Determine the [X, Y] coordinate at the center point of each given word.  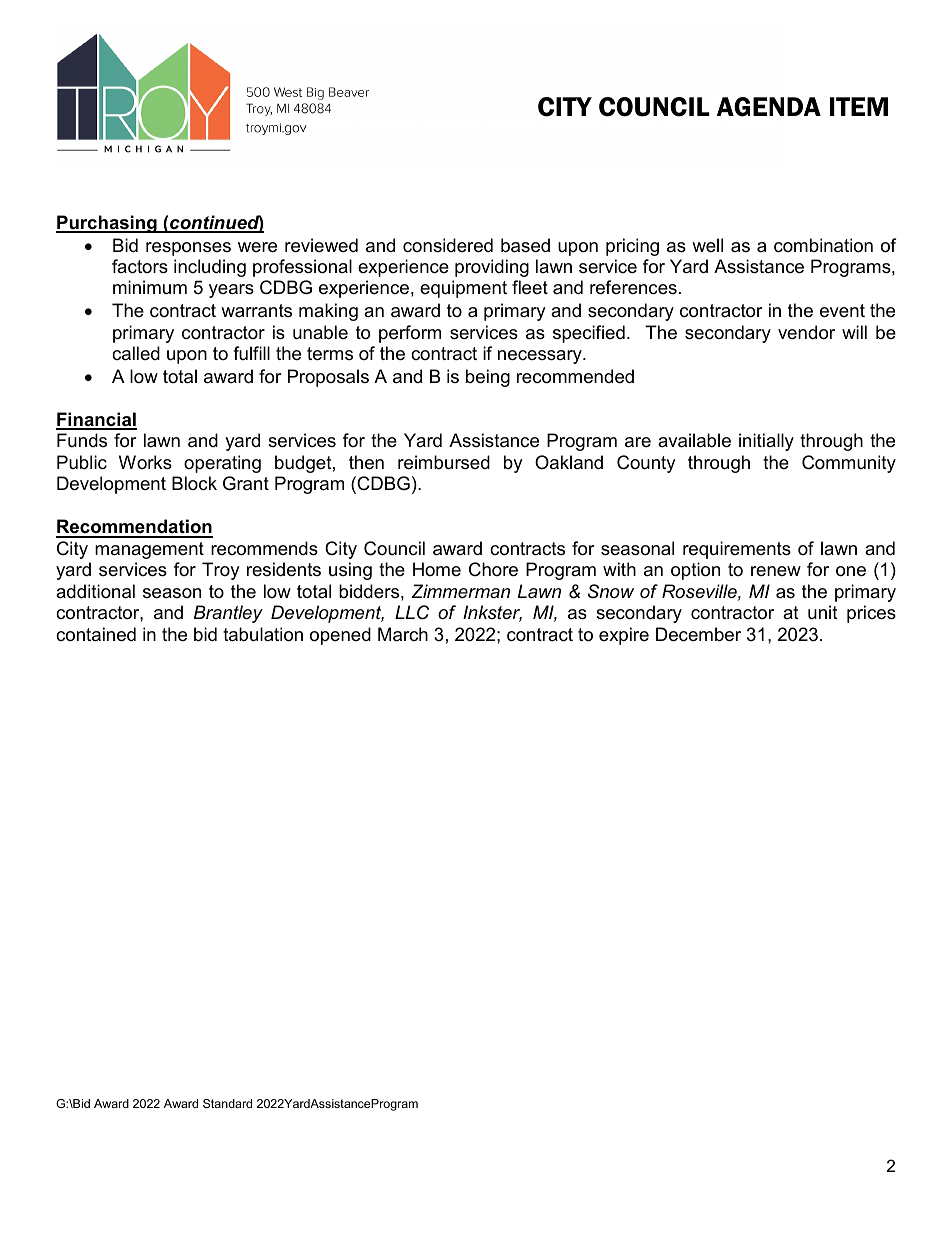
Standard [227, 1103]
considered [448, 245]
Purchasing [107, 224]
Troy [221, 571]
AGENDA [769, 107]
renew [776, 571]
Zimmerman [460, 591]
